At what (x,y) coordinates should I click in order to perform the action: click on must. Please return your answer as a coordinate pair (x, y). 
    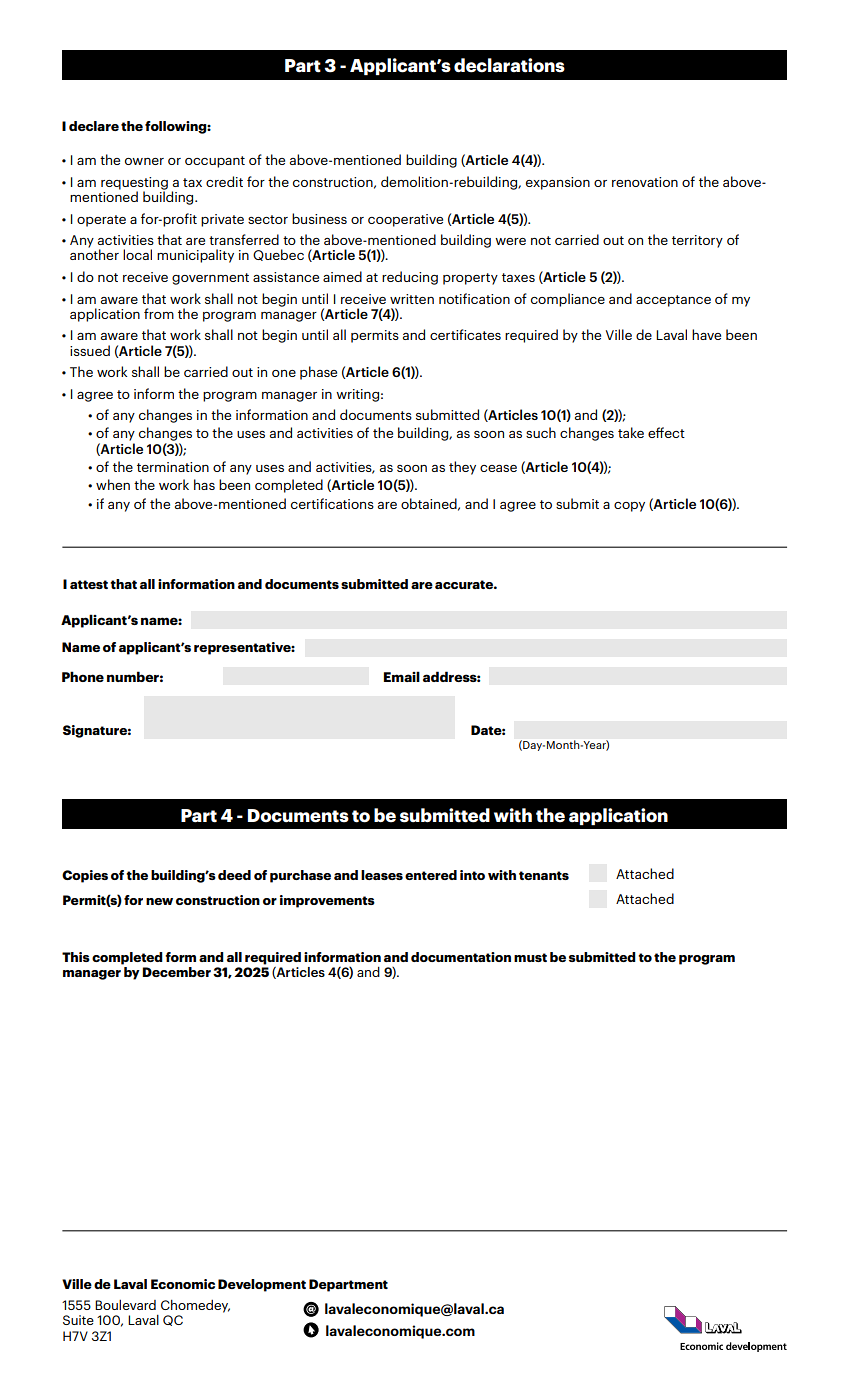
    Looking at the image, I should click on (530, 957).
